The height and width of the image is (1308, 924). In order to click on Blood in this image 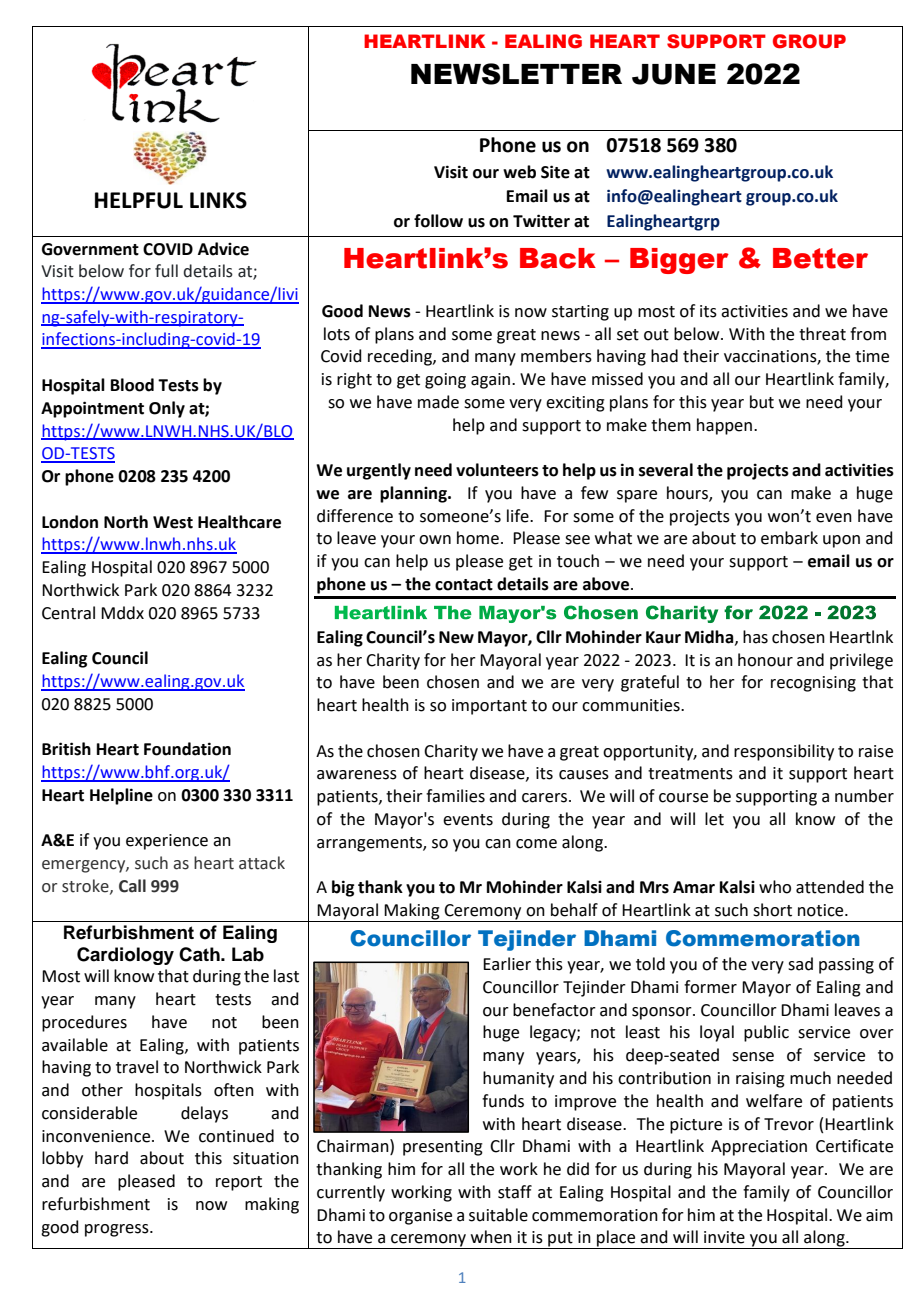, I will do `click(132, 385)`.
